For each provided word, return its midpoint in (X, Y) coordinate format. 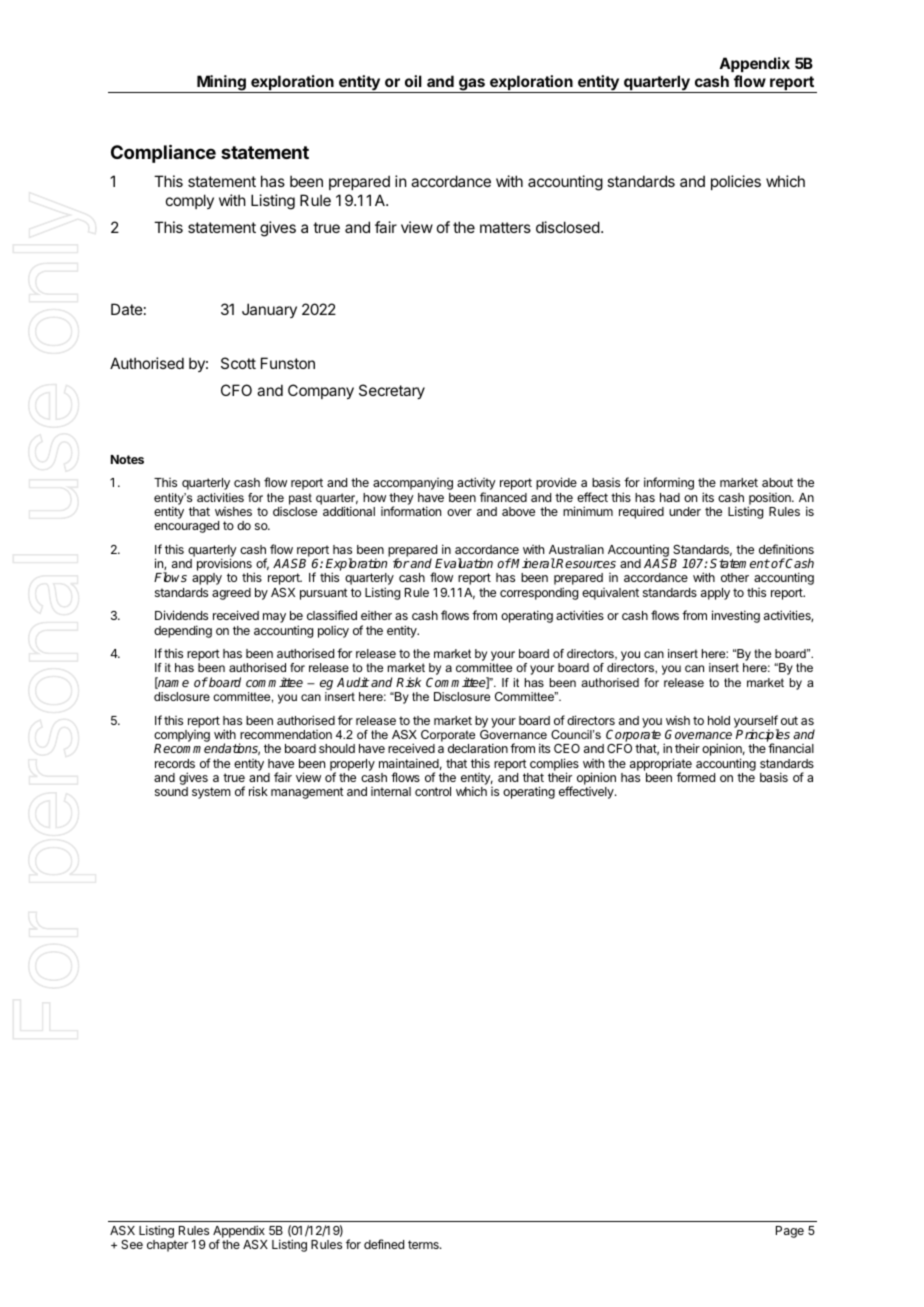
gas (472, 85)
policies (736, 182)
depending (183, 631)
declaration (478, 748)
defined (384, 1244)
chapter (167, 1246)
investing (736, 616)
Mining (221, 84)
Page (790, 1232)
